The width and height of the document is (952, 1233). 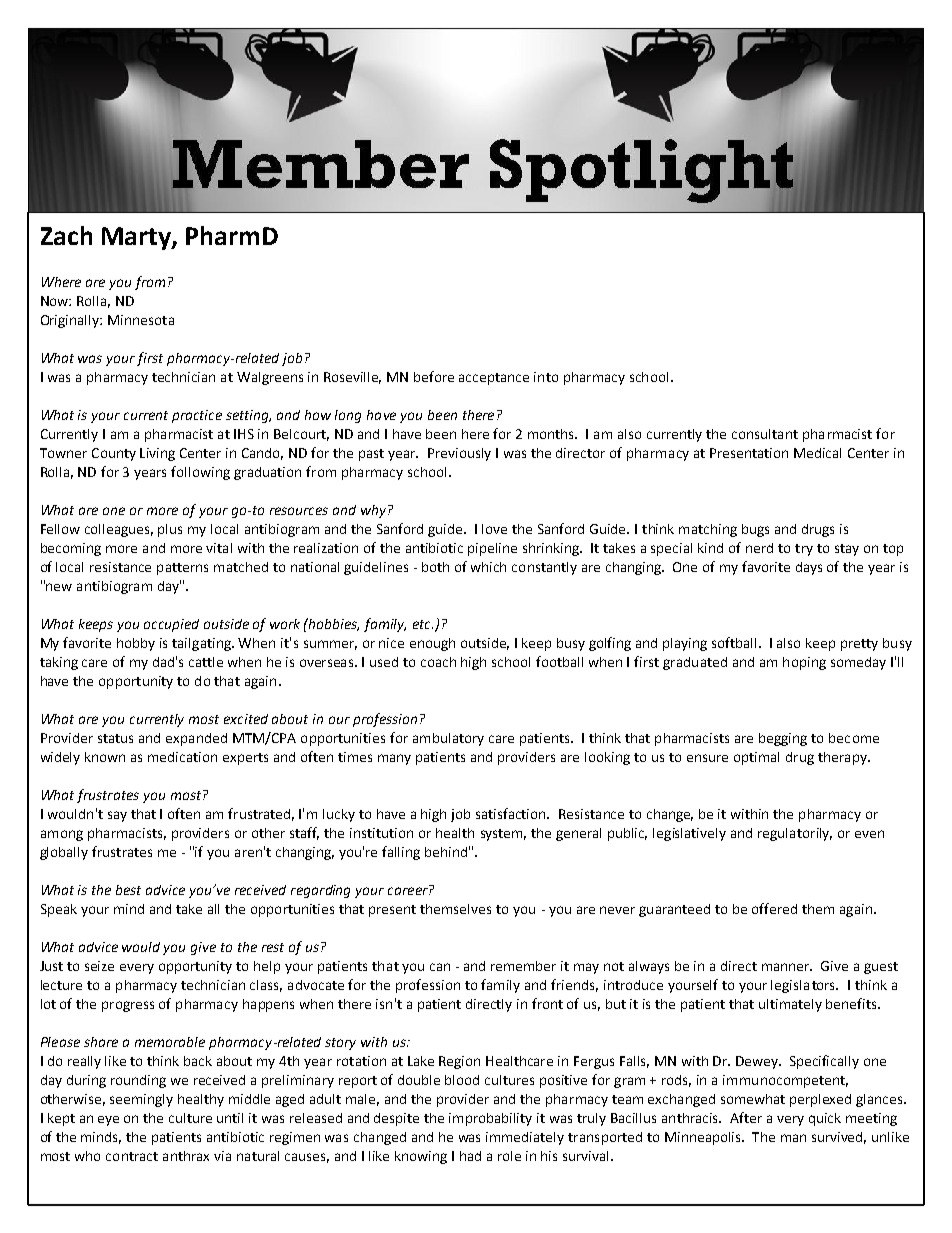 What do you see at coordinates (108, 1121) in the document?
I see `eye` at bounding box center [108, 1121].
